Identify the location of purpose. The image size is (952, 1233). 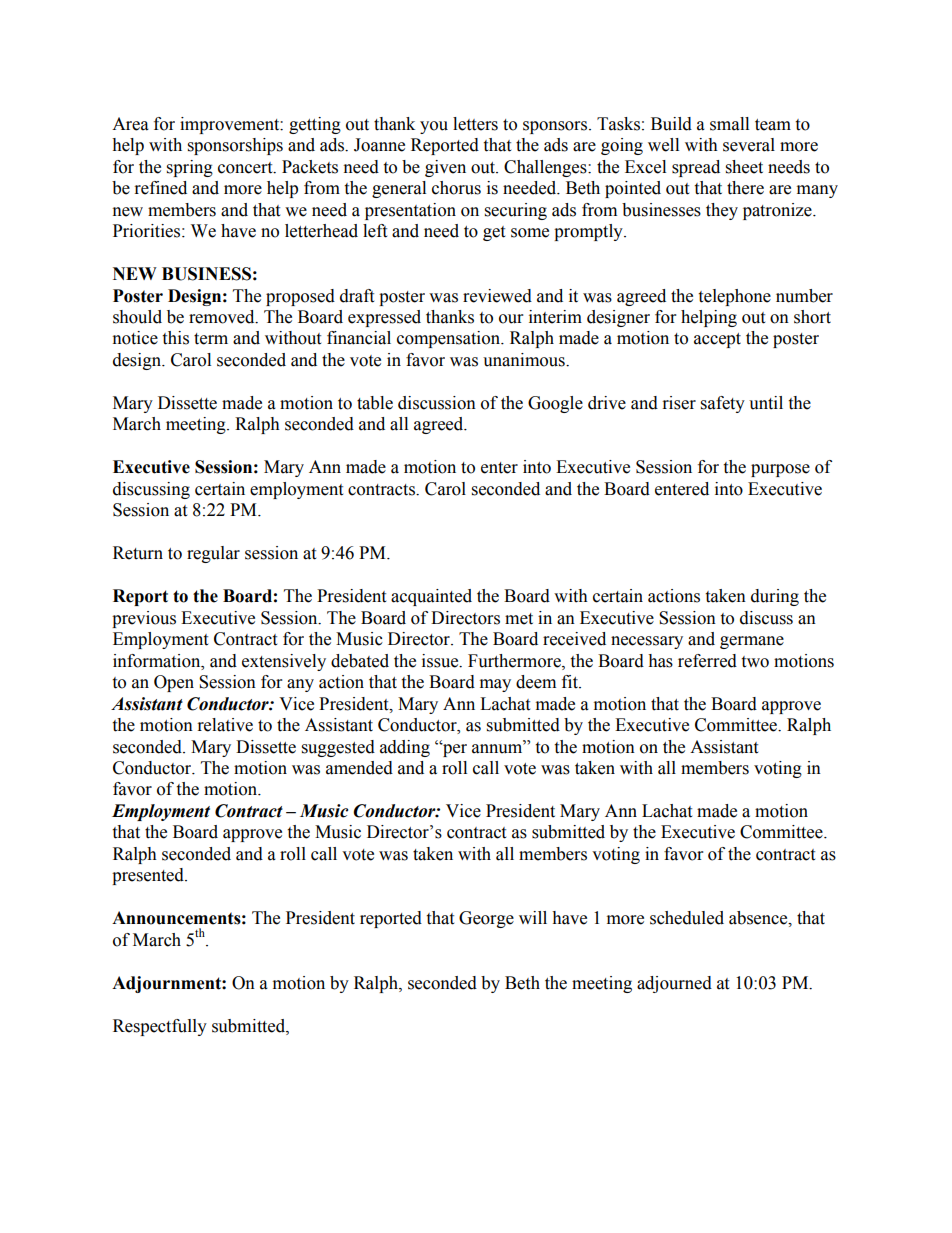
(780, 470).
